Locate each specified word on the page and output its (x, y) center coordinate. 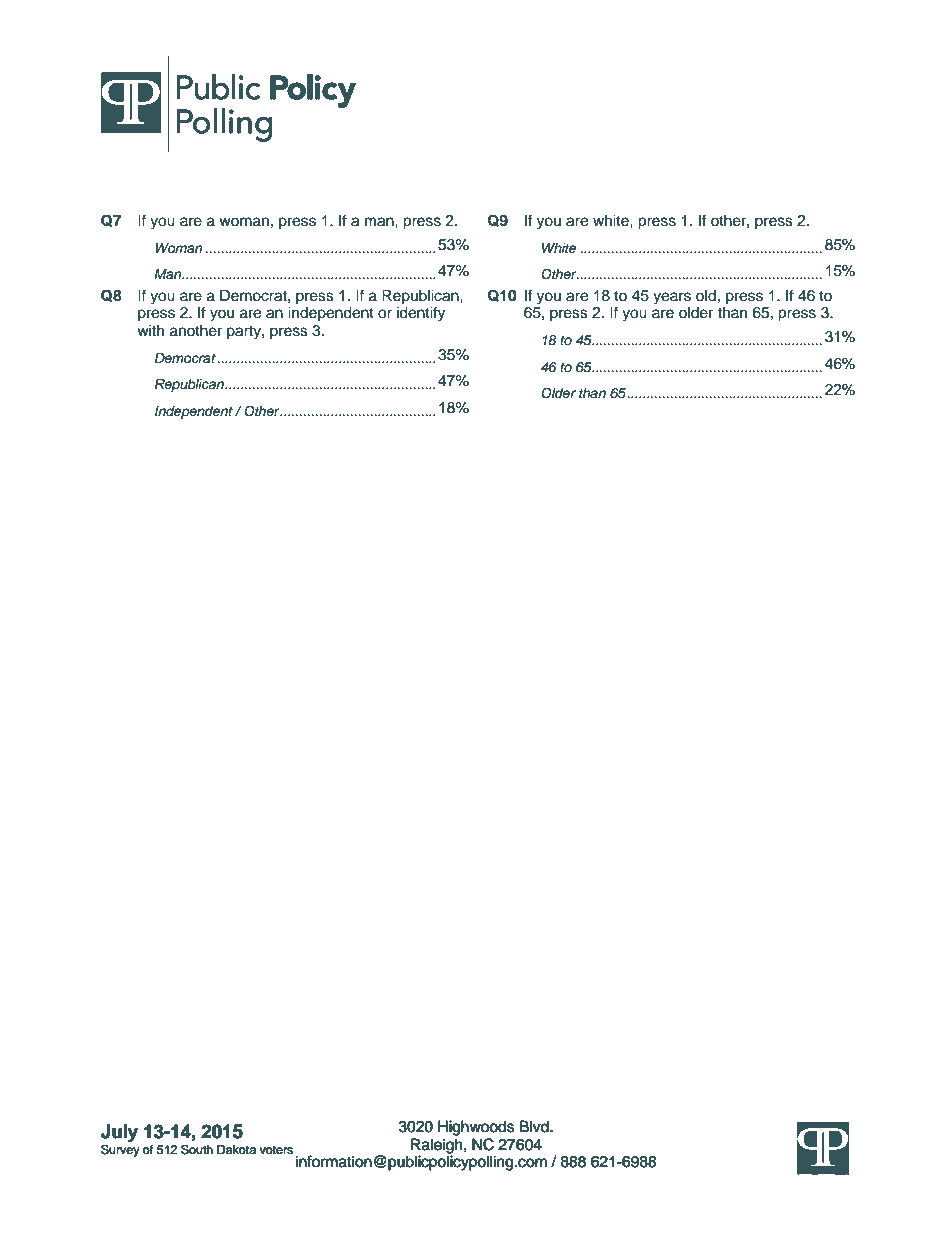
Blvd (535, 1126)
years (672, 298)
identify (421, 314)
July (119, 1133)
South (197, 1149)
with (150, 330)
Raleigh (438, 1147)
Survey (120, 1150)
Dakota (236, 1150)
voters (276, 1150)
